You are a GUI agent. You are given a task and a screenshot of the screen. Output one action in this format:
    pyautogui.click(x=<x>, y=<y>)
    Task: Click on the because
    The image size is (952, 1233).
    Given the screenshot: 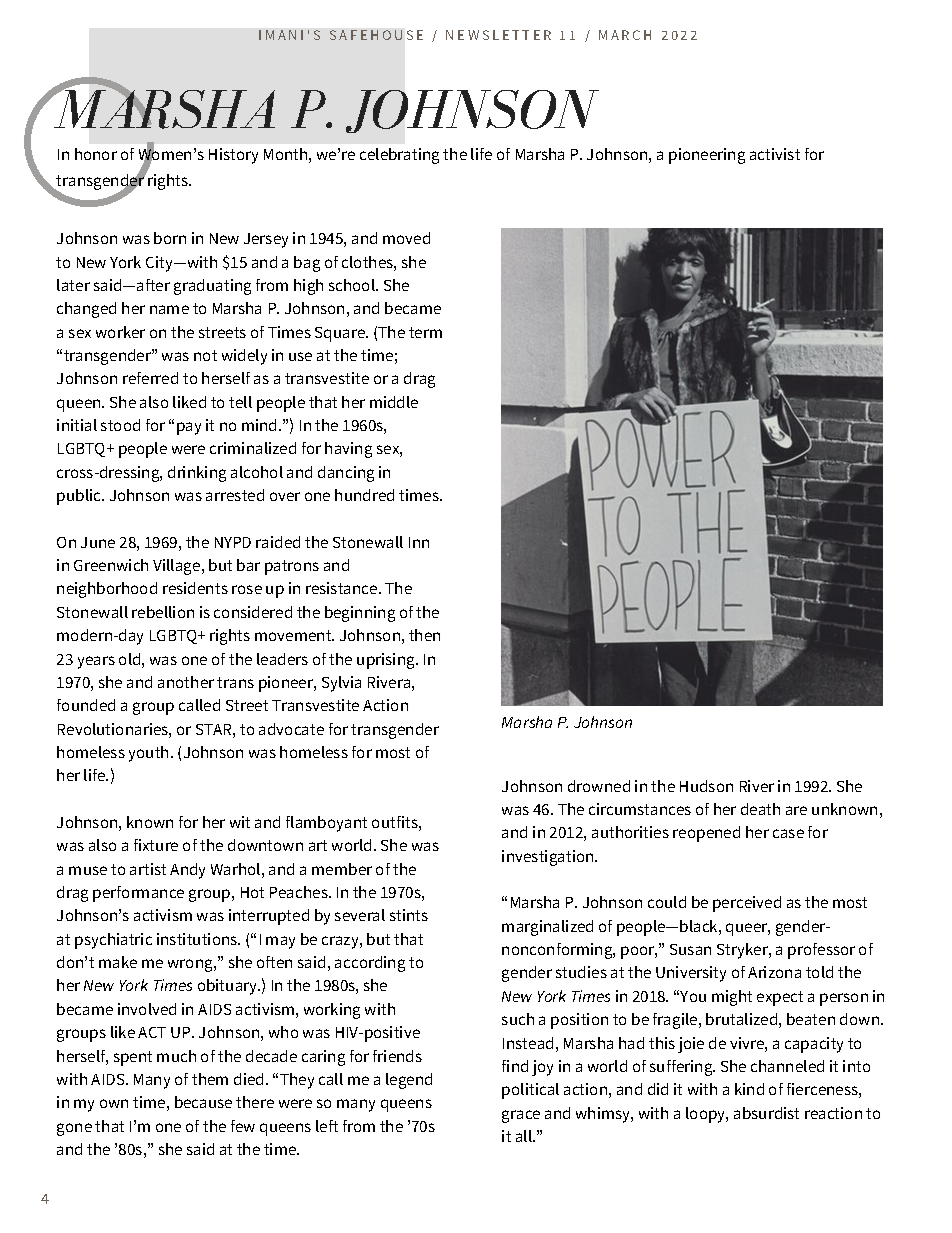 What is the action you would take?
    pyautogui.click(x=203, y=1102)
